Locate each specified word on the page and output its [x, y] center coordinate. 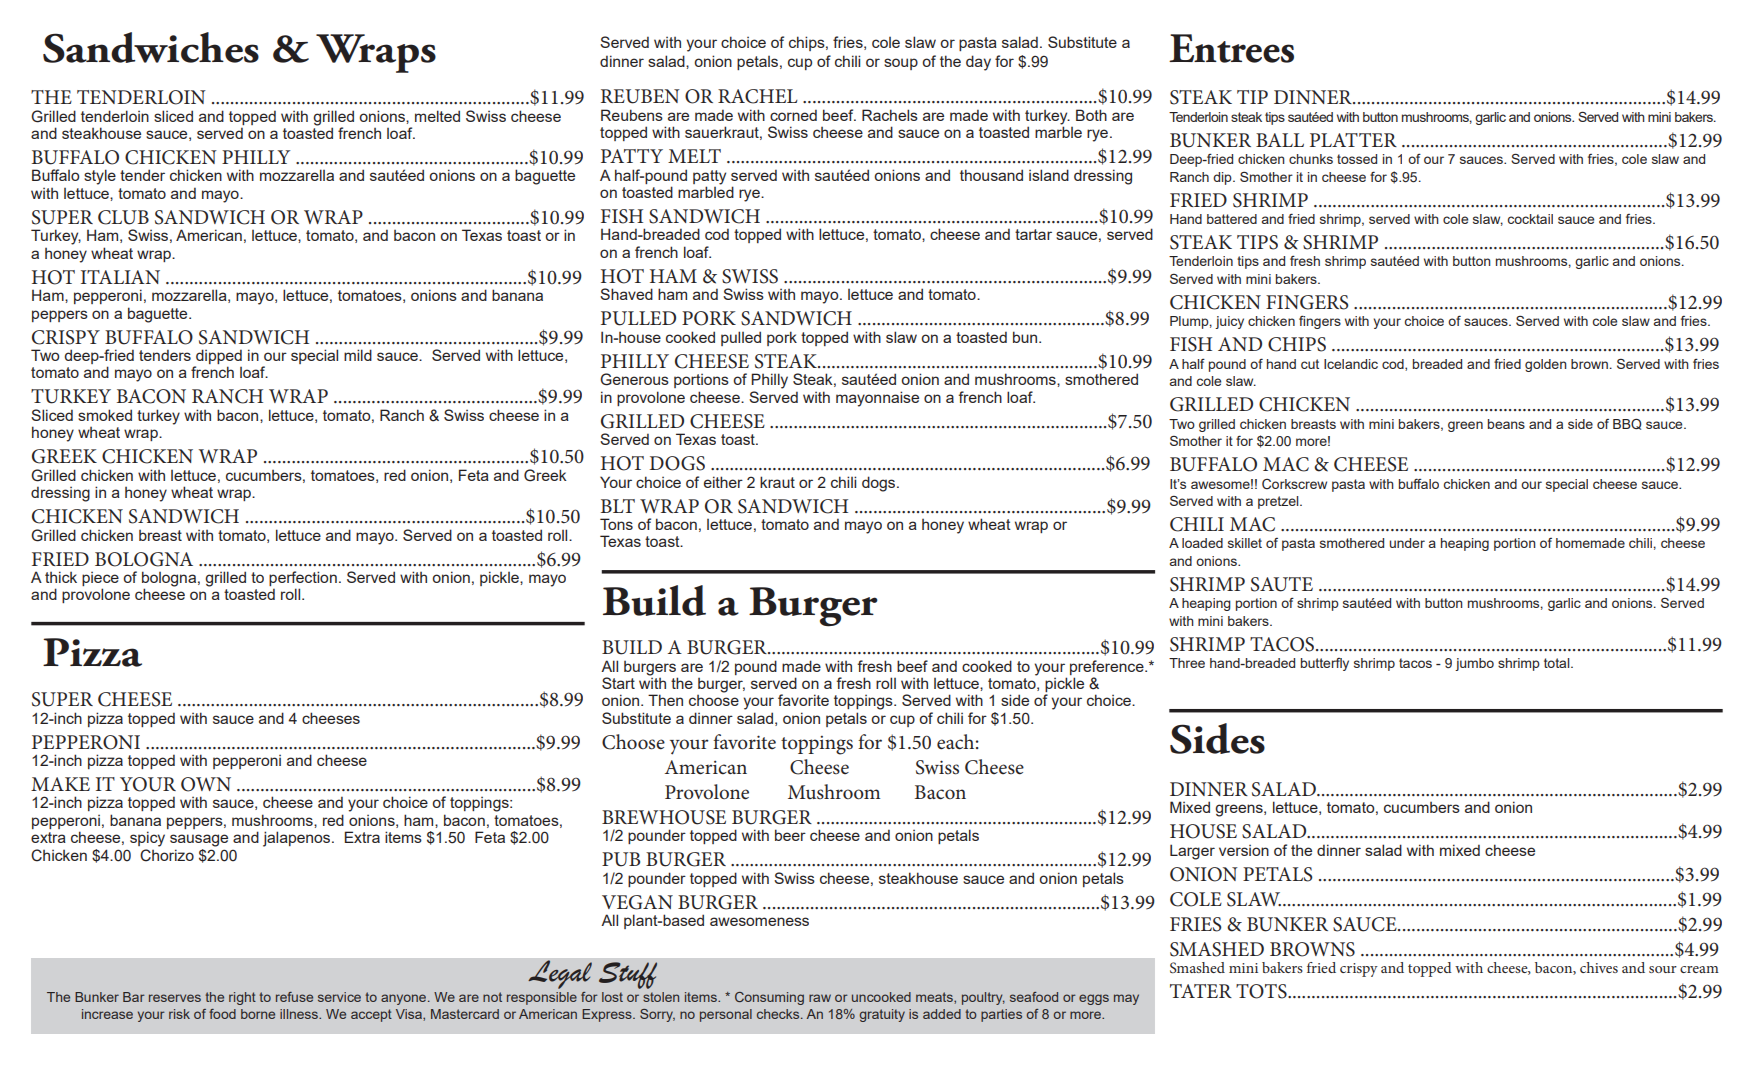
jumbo [1474, 664]
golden [1546, 365]
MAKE [60, 784]
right [242, 998]
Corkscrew [1294, 484]
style [100, 177]
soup [901, 64]
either [723, 482]
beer [790, 835]
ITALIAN [120, 277]
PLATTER [1353, 140]
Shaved [626, 294]
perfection [303, 580]
